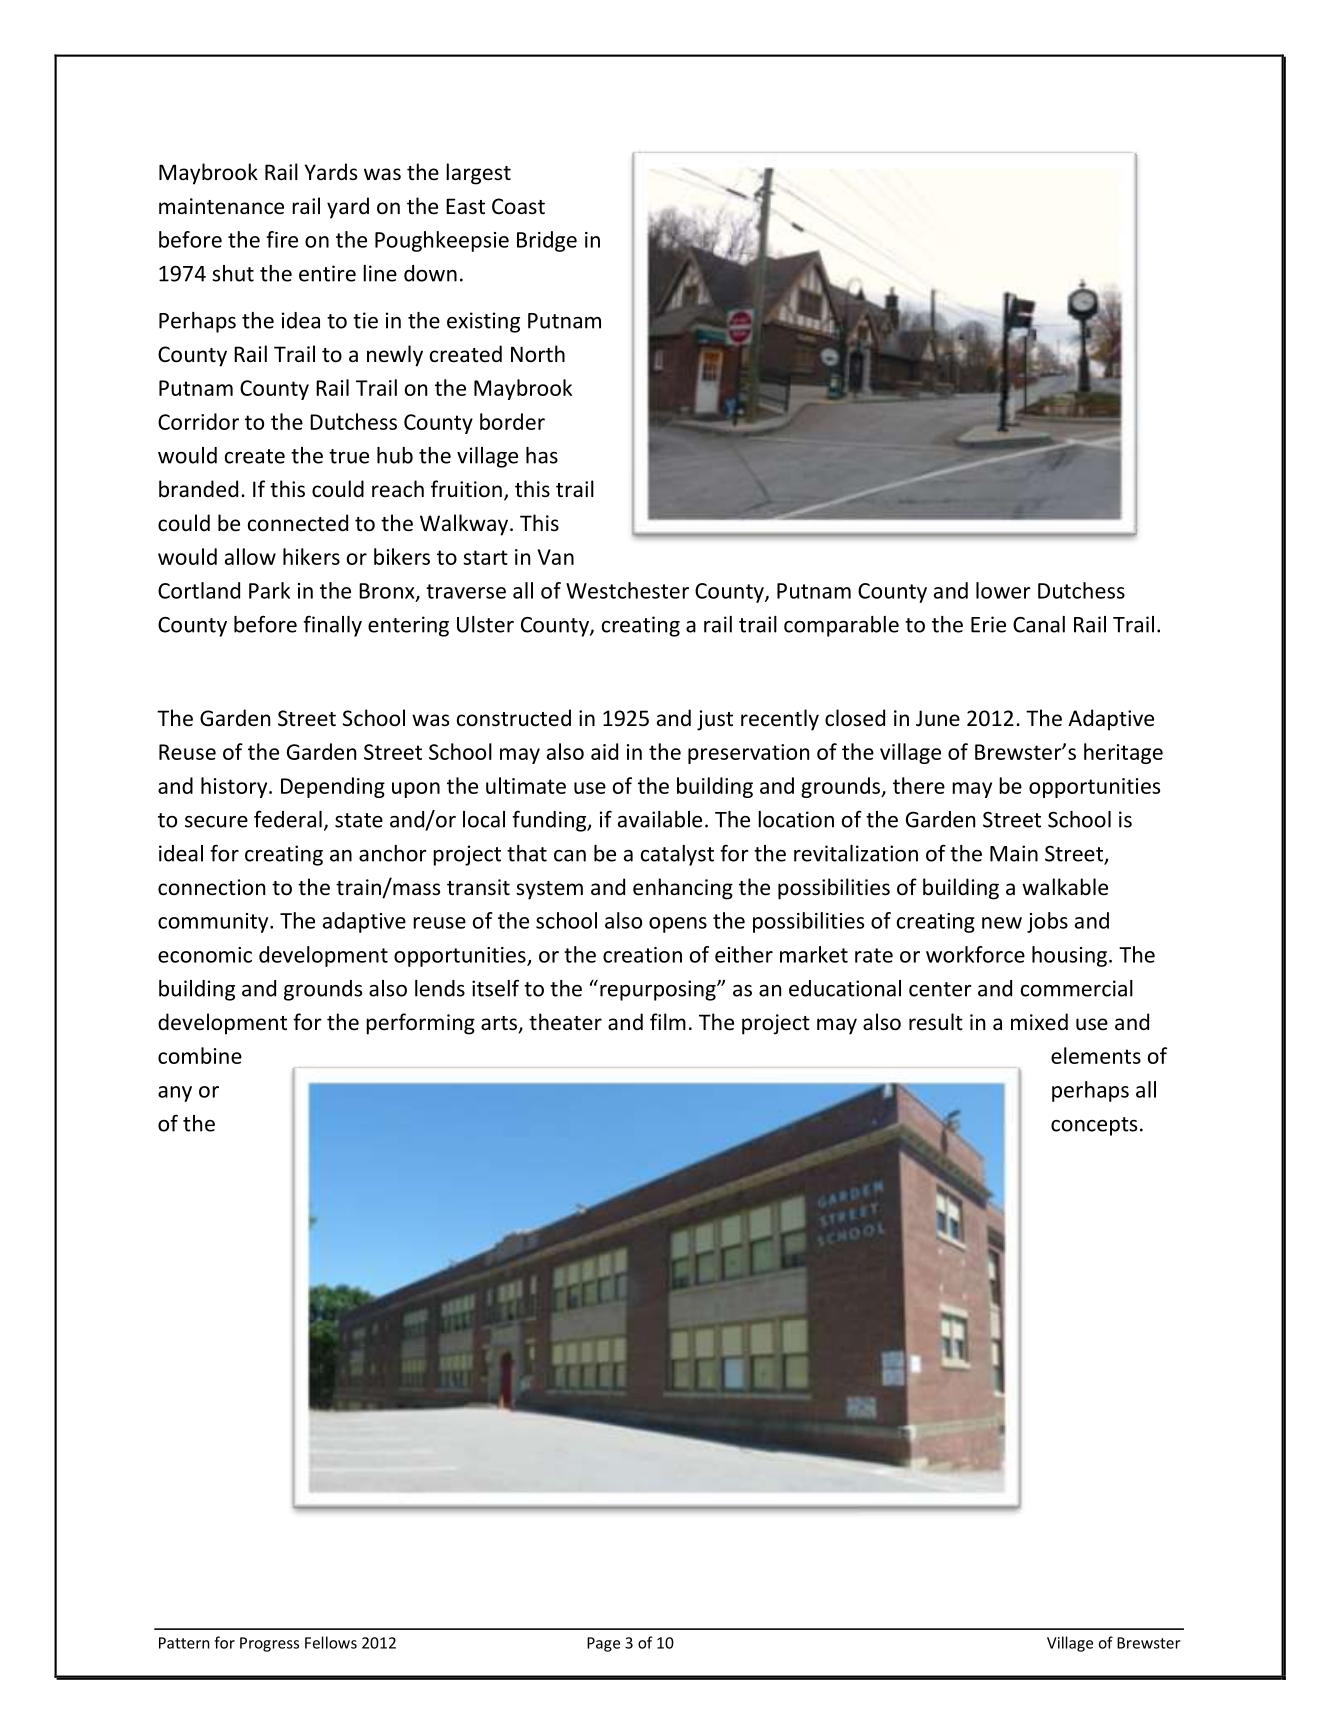  Describe the element at coordinates (1047, 922) in the screenshot. I see `jobs` at that location.
